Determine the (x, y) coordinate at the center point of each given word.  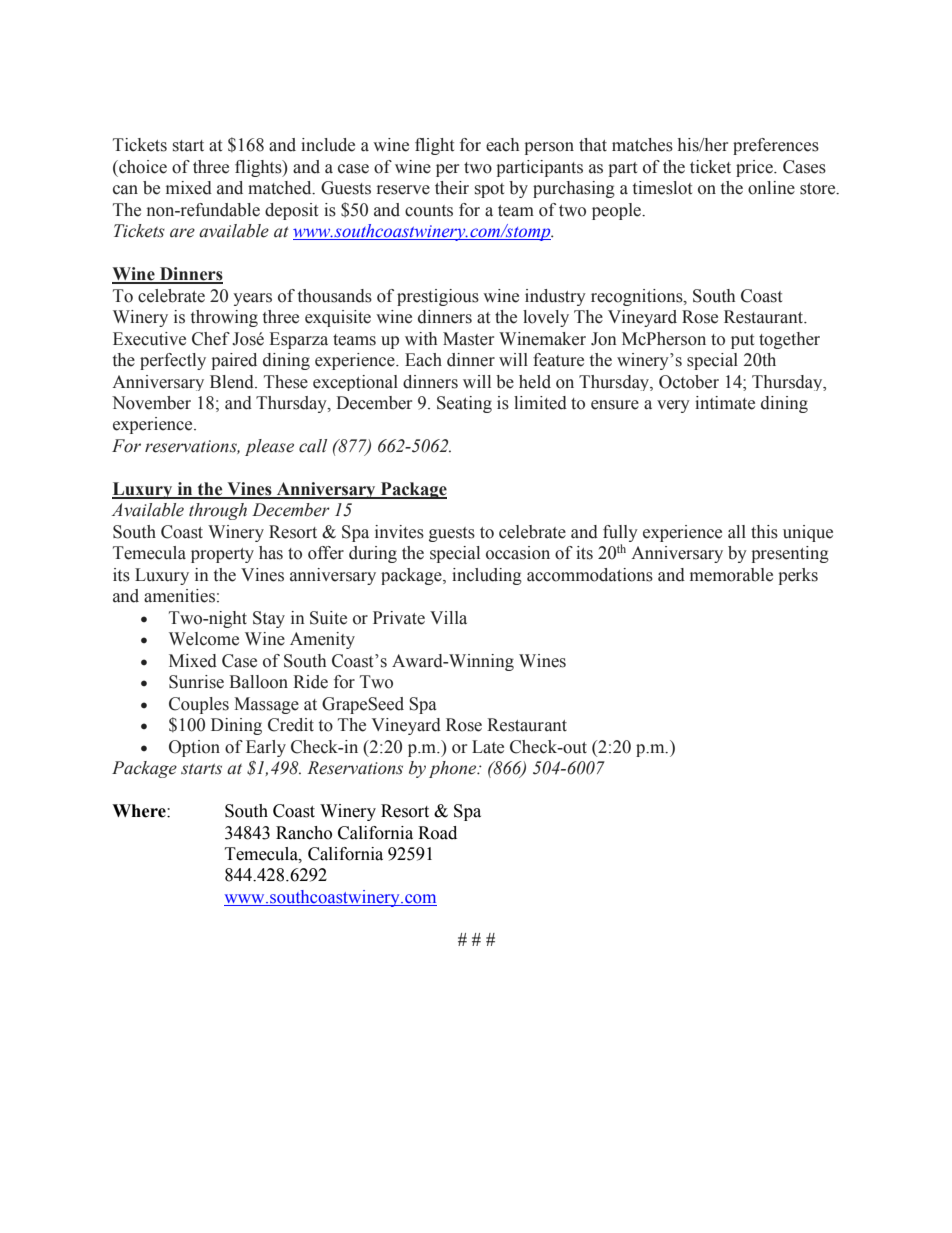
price (755, 168)
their (452, 188)
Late (488, 747)
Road (437, 833)
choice (142, 167)
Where (140, 811)
